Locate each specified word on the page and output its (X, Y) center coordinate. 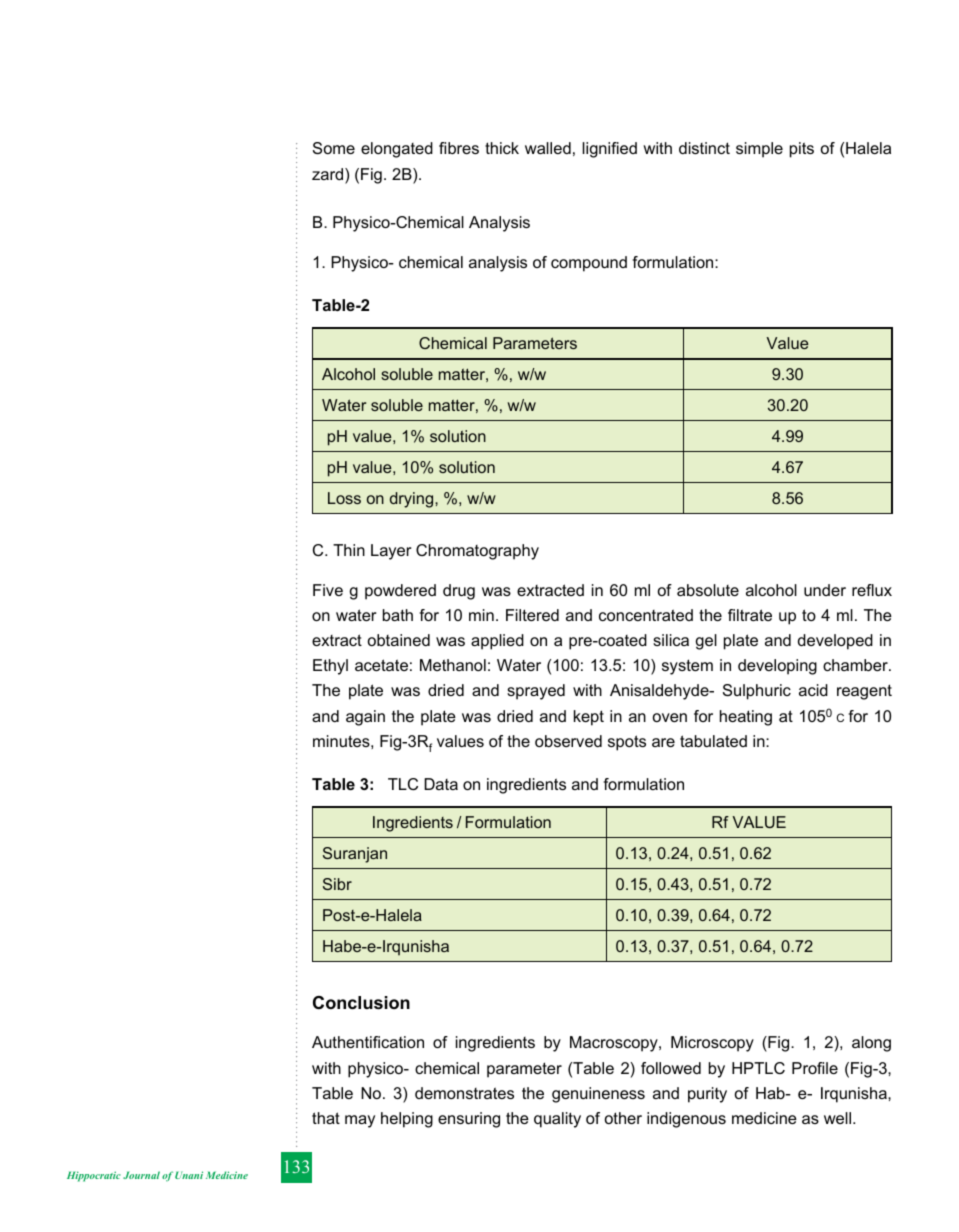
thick (502, 148)
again (365, 718)
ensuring (469, 1120)
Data (441, 784)
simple (759, 150)
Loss (344, 498)
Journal (141, 1175)
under (825, 590)
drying (413, 500)
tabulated (713, 741)
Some (334, 148)
